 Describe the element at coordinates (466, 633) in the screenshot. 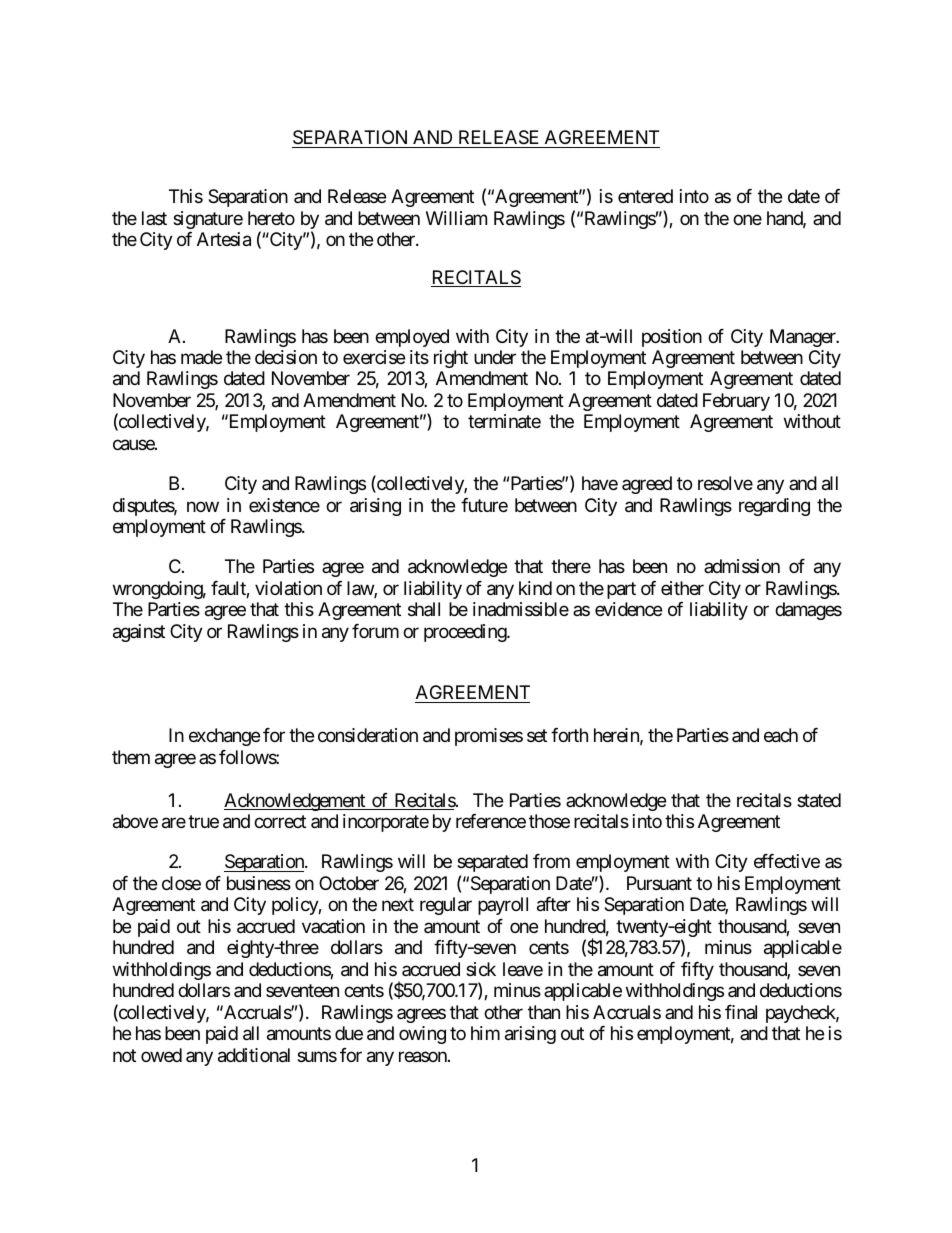

I see `proceeding` at that location.
